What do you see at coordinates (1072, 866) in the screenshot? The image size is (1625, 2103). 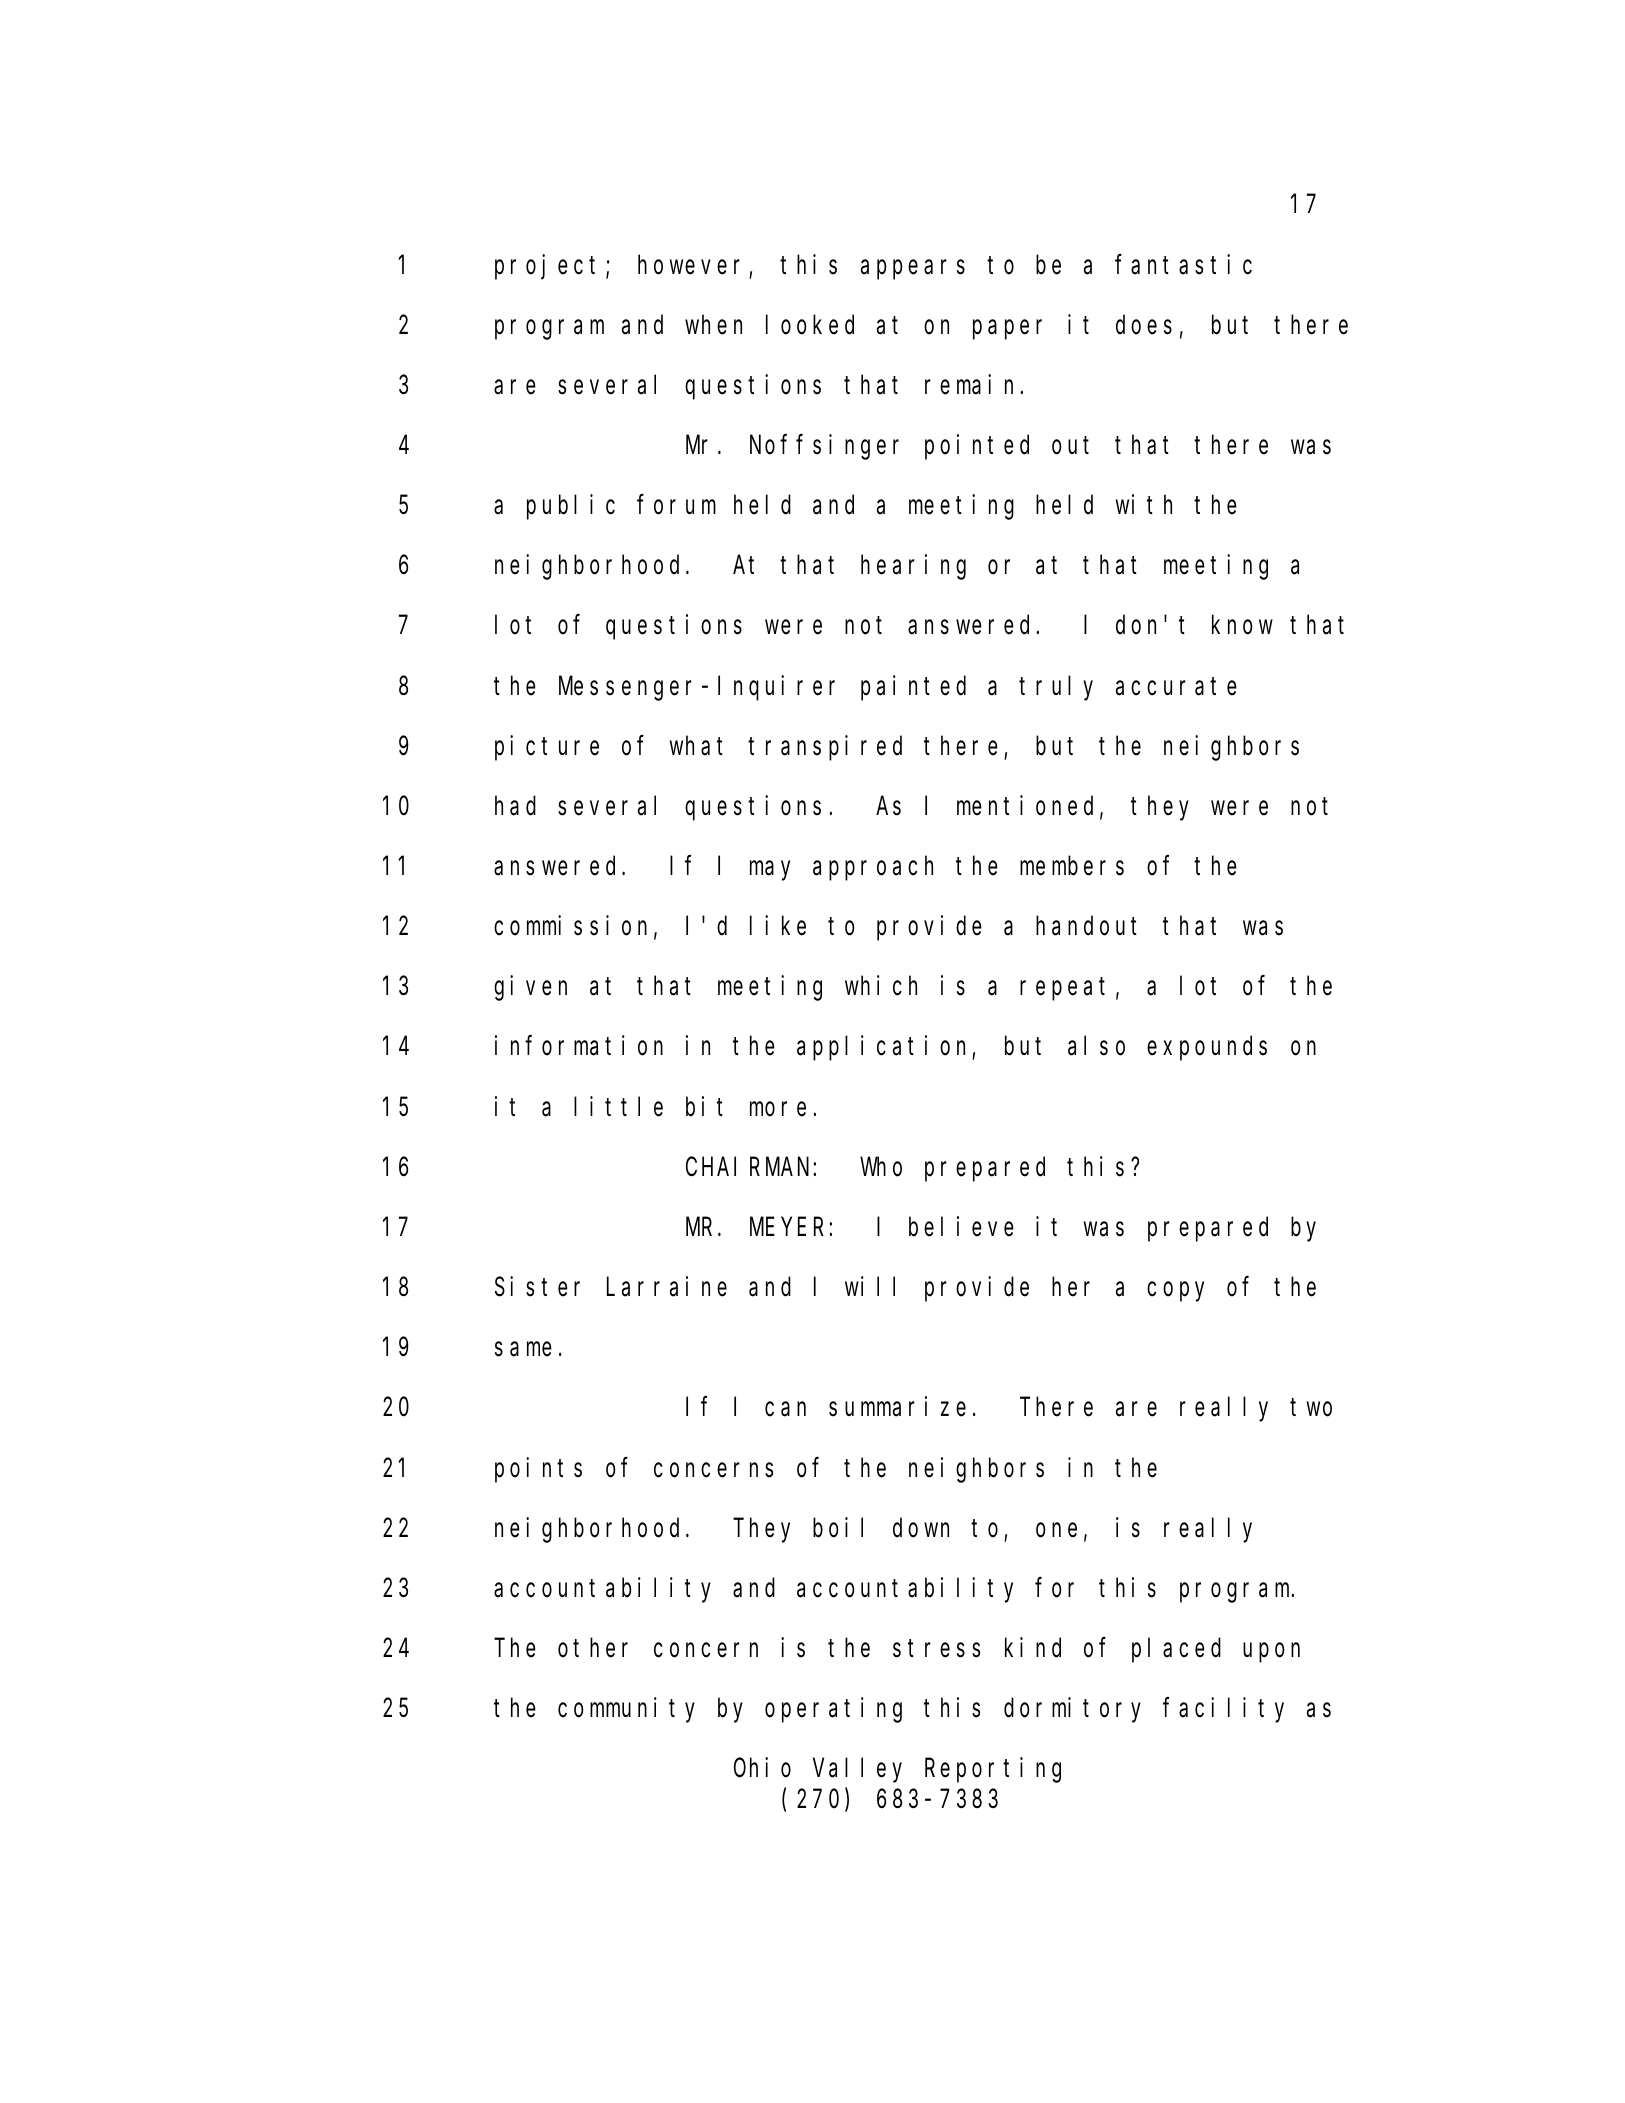 I see `members` at bounding box center [1072, 866].
